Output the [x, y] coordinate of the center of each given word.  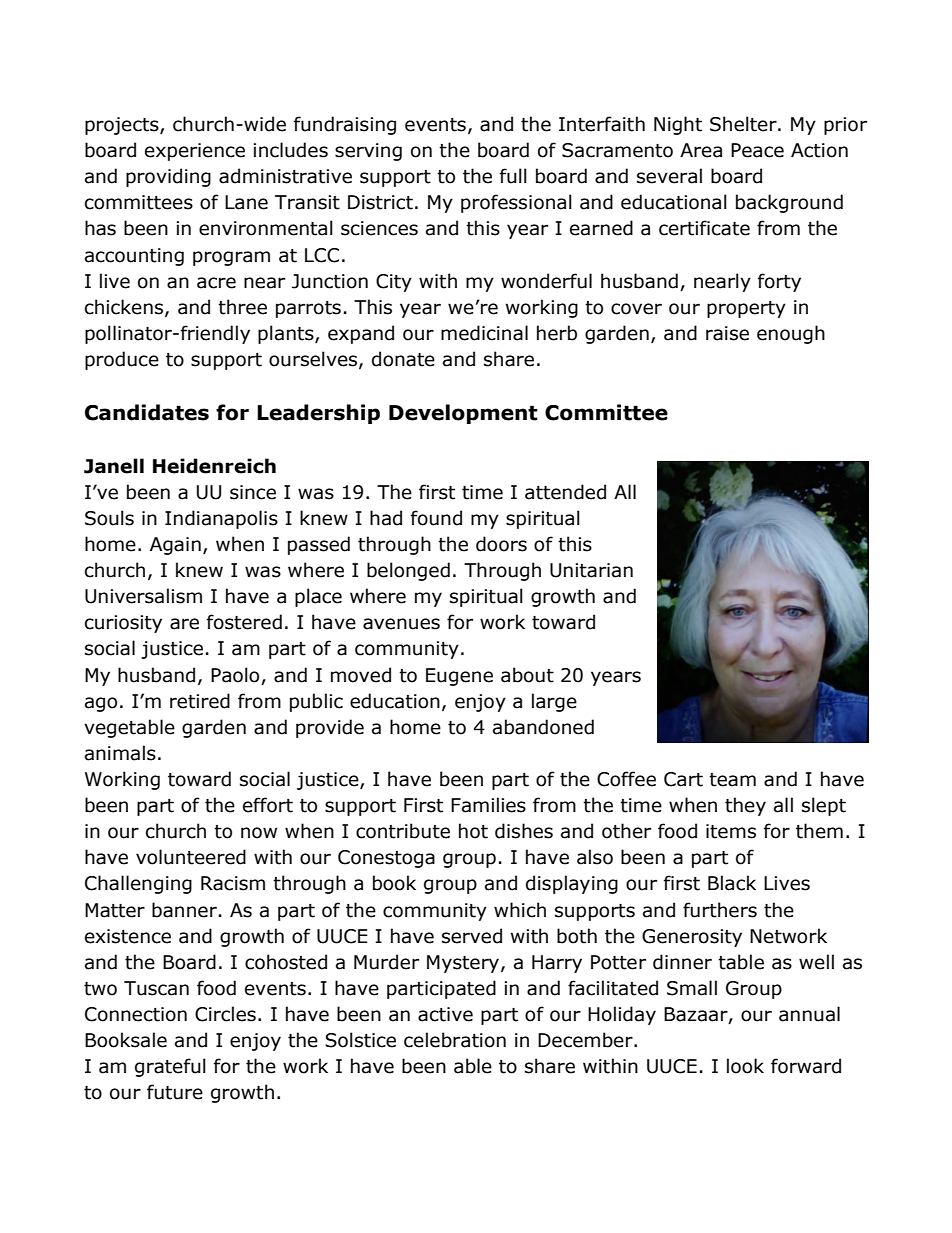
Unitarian [591, 570]
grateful [170, 1067]
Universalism [143, 596]
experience [195, 152]
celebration [455, 1040]
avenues [401, 624]
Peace [757, 150]
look [745, 1066]
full [513, 176]
